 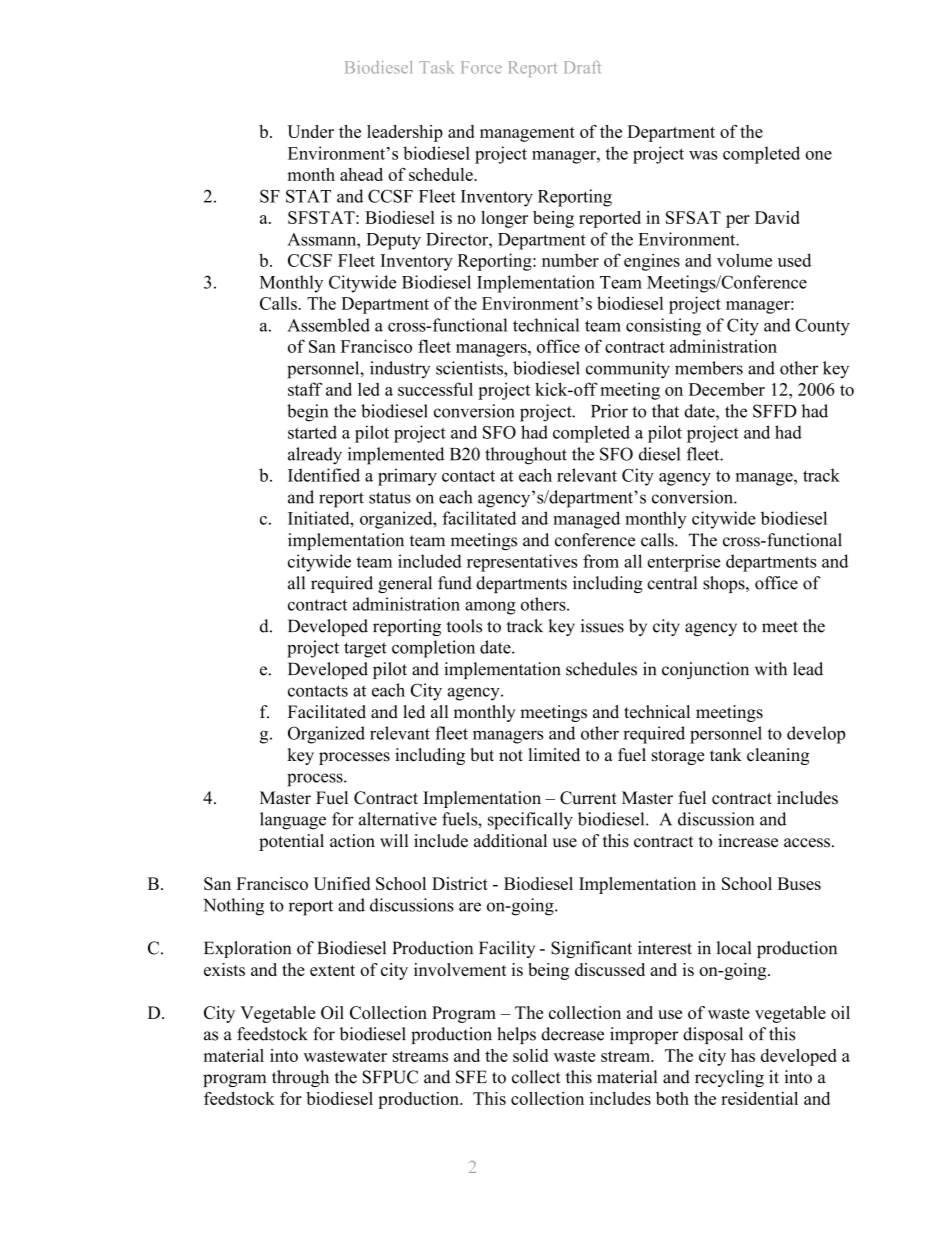 I want to click on language, so click(x=293, y=821).
